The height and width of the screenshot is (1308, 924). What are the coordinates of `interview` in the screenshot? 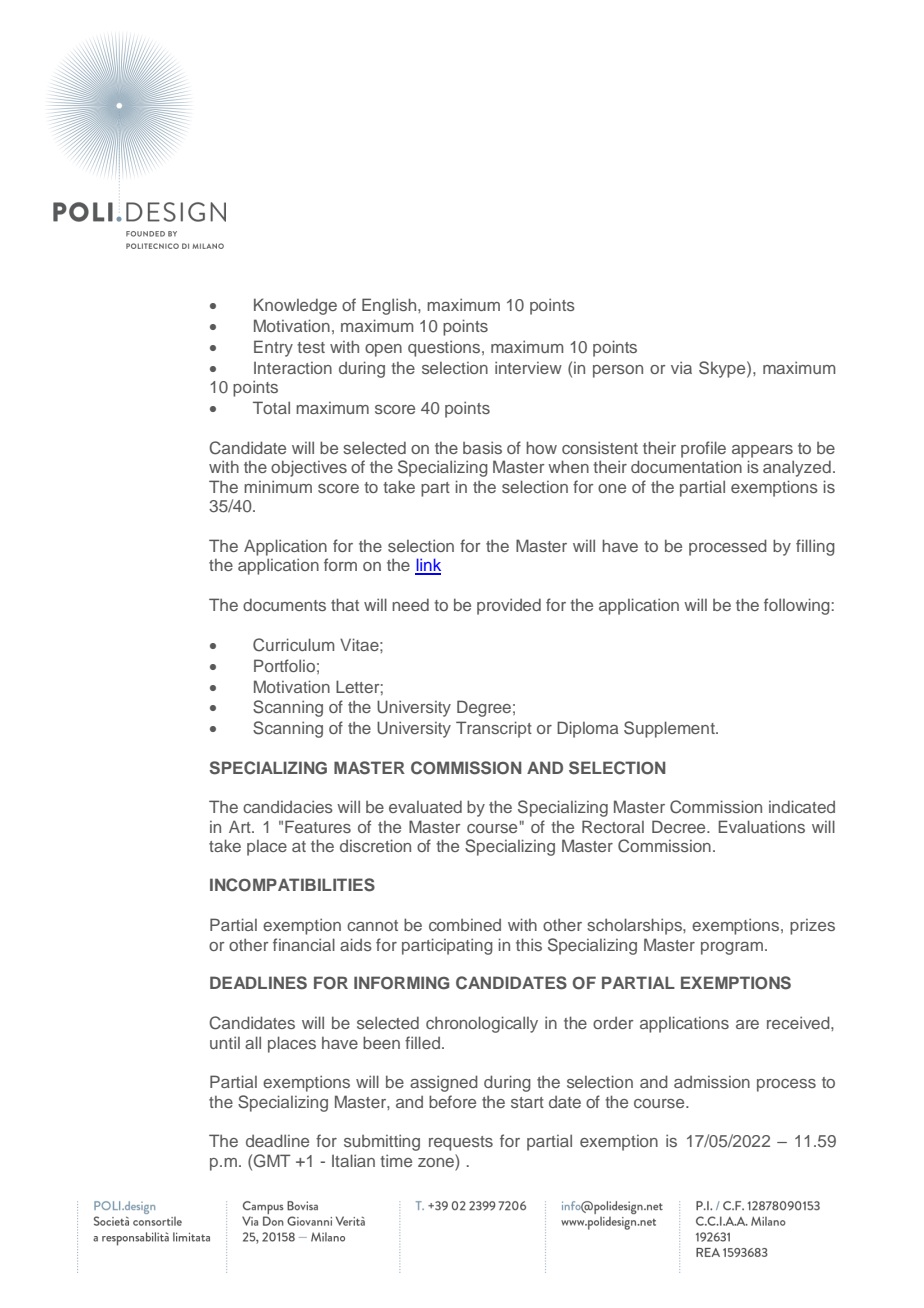 It's located at (528, 367).
